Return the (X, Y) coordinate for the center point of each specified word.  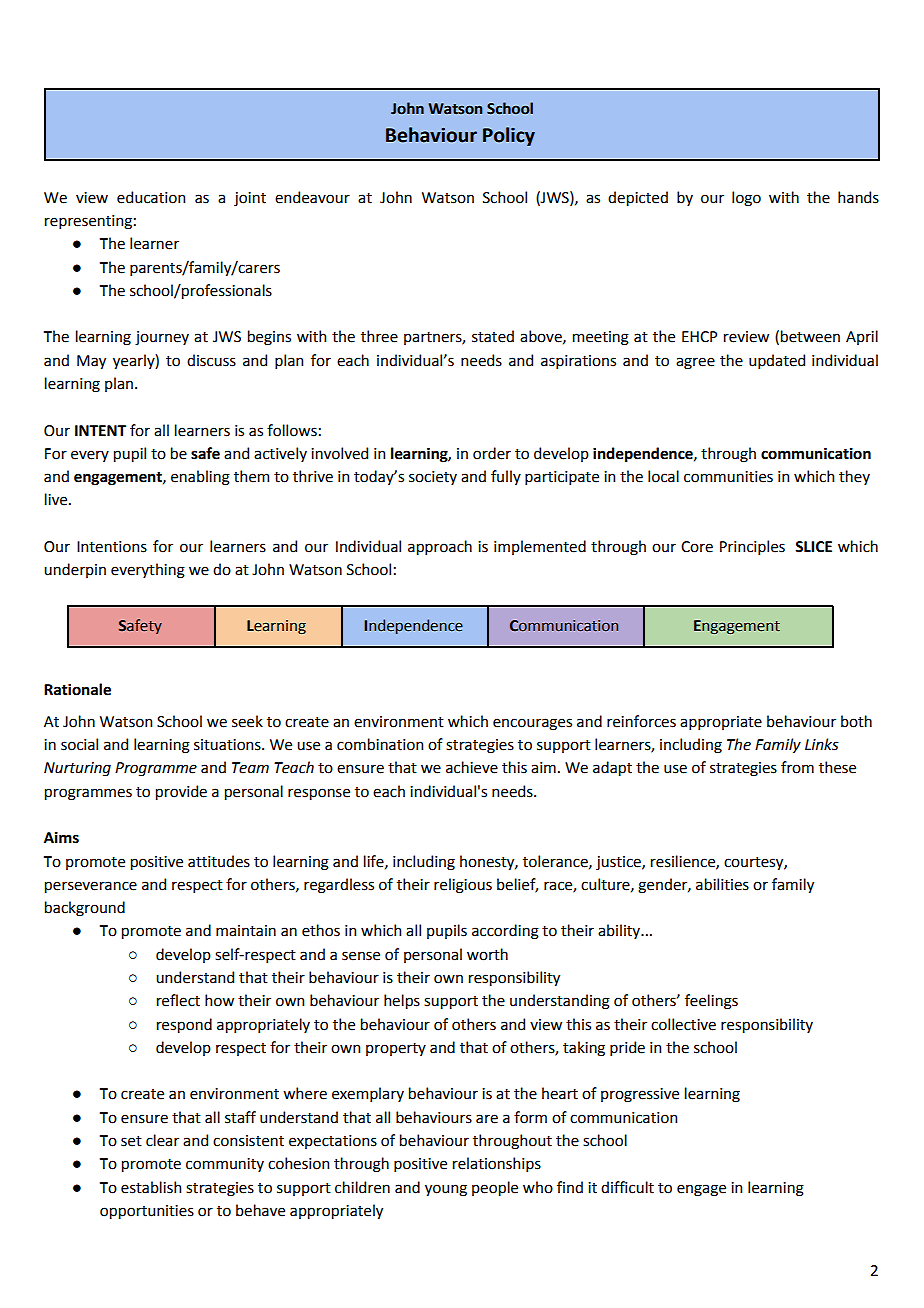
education (151, 197)
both (856, 721)
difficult (627, 1187)
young (446, 1190)
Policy (509, 136)
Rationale (77, 689)
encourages (532, 724)
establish (151, 1187)
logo (746, 199)
